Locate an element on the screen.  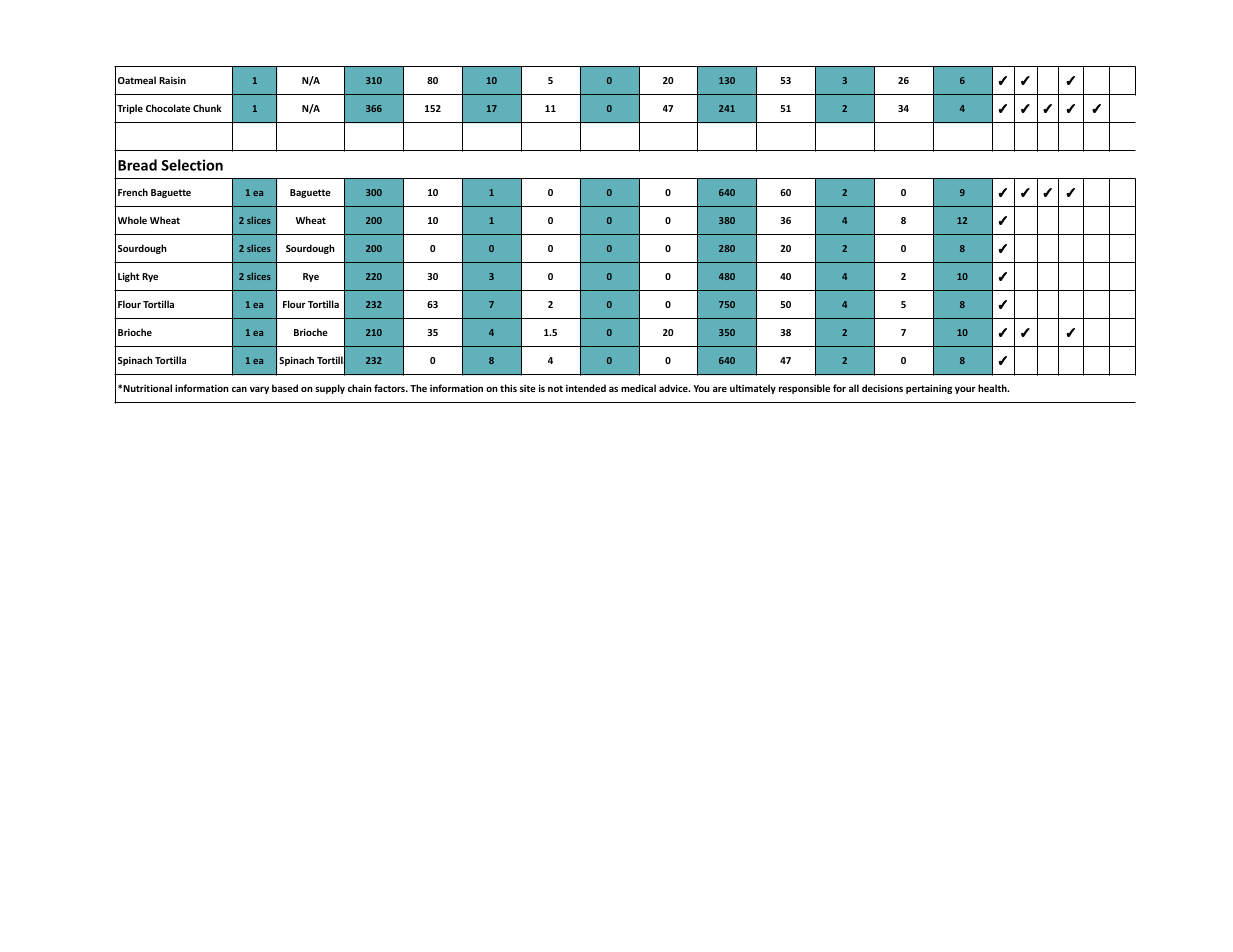
Selection is located at coordinates (192, 165).
